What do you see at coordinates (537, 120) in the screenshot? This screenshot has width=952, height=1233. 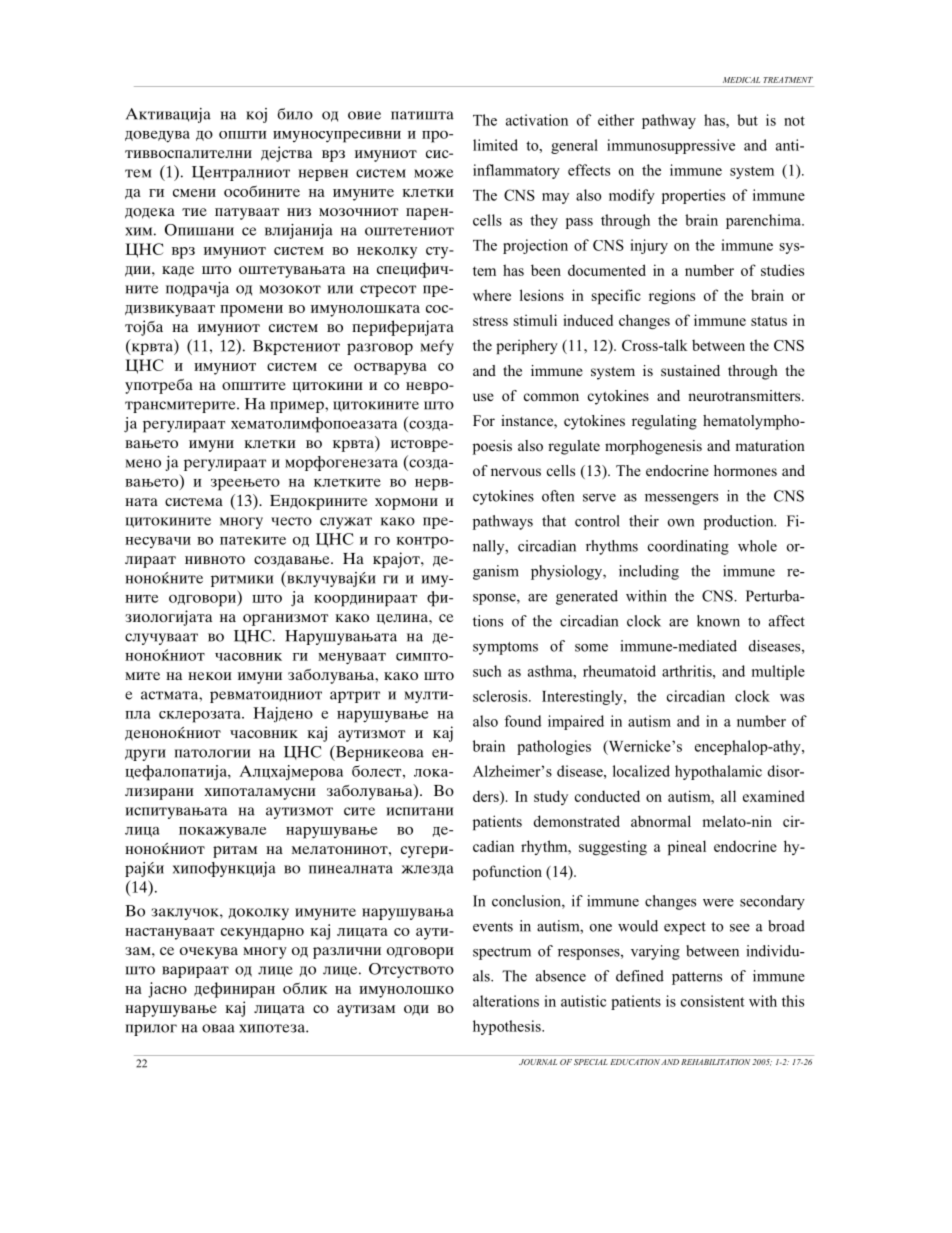 I see `activation` at bounding box center [537, 120].
